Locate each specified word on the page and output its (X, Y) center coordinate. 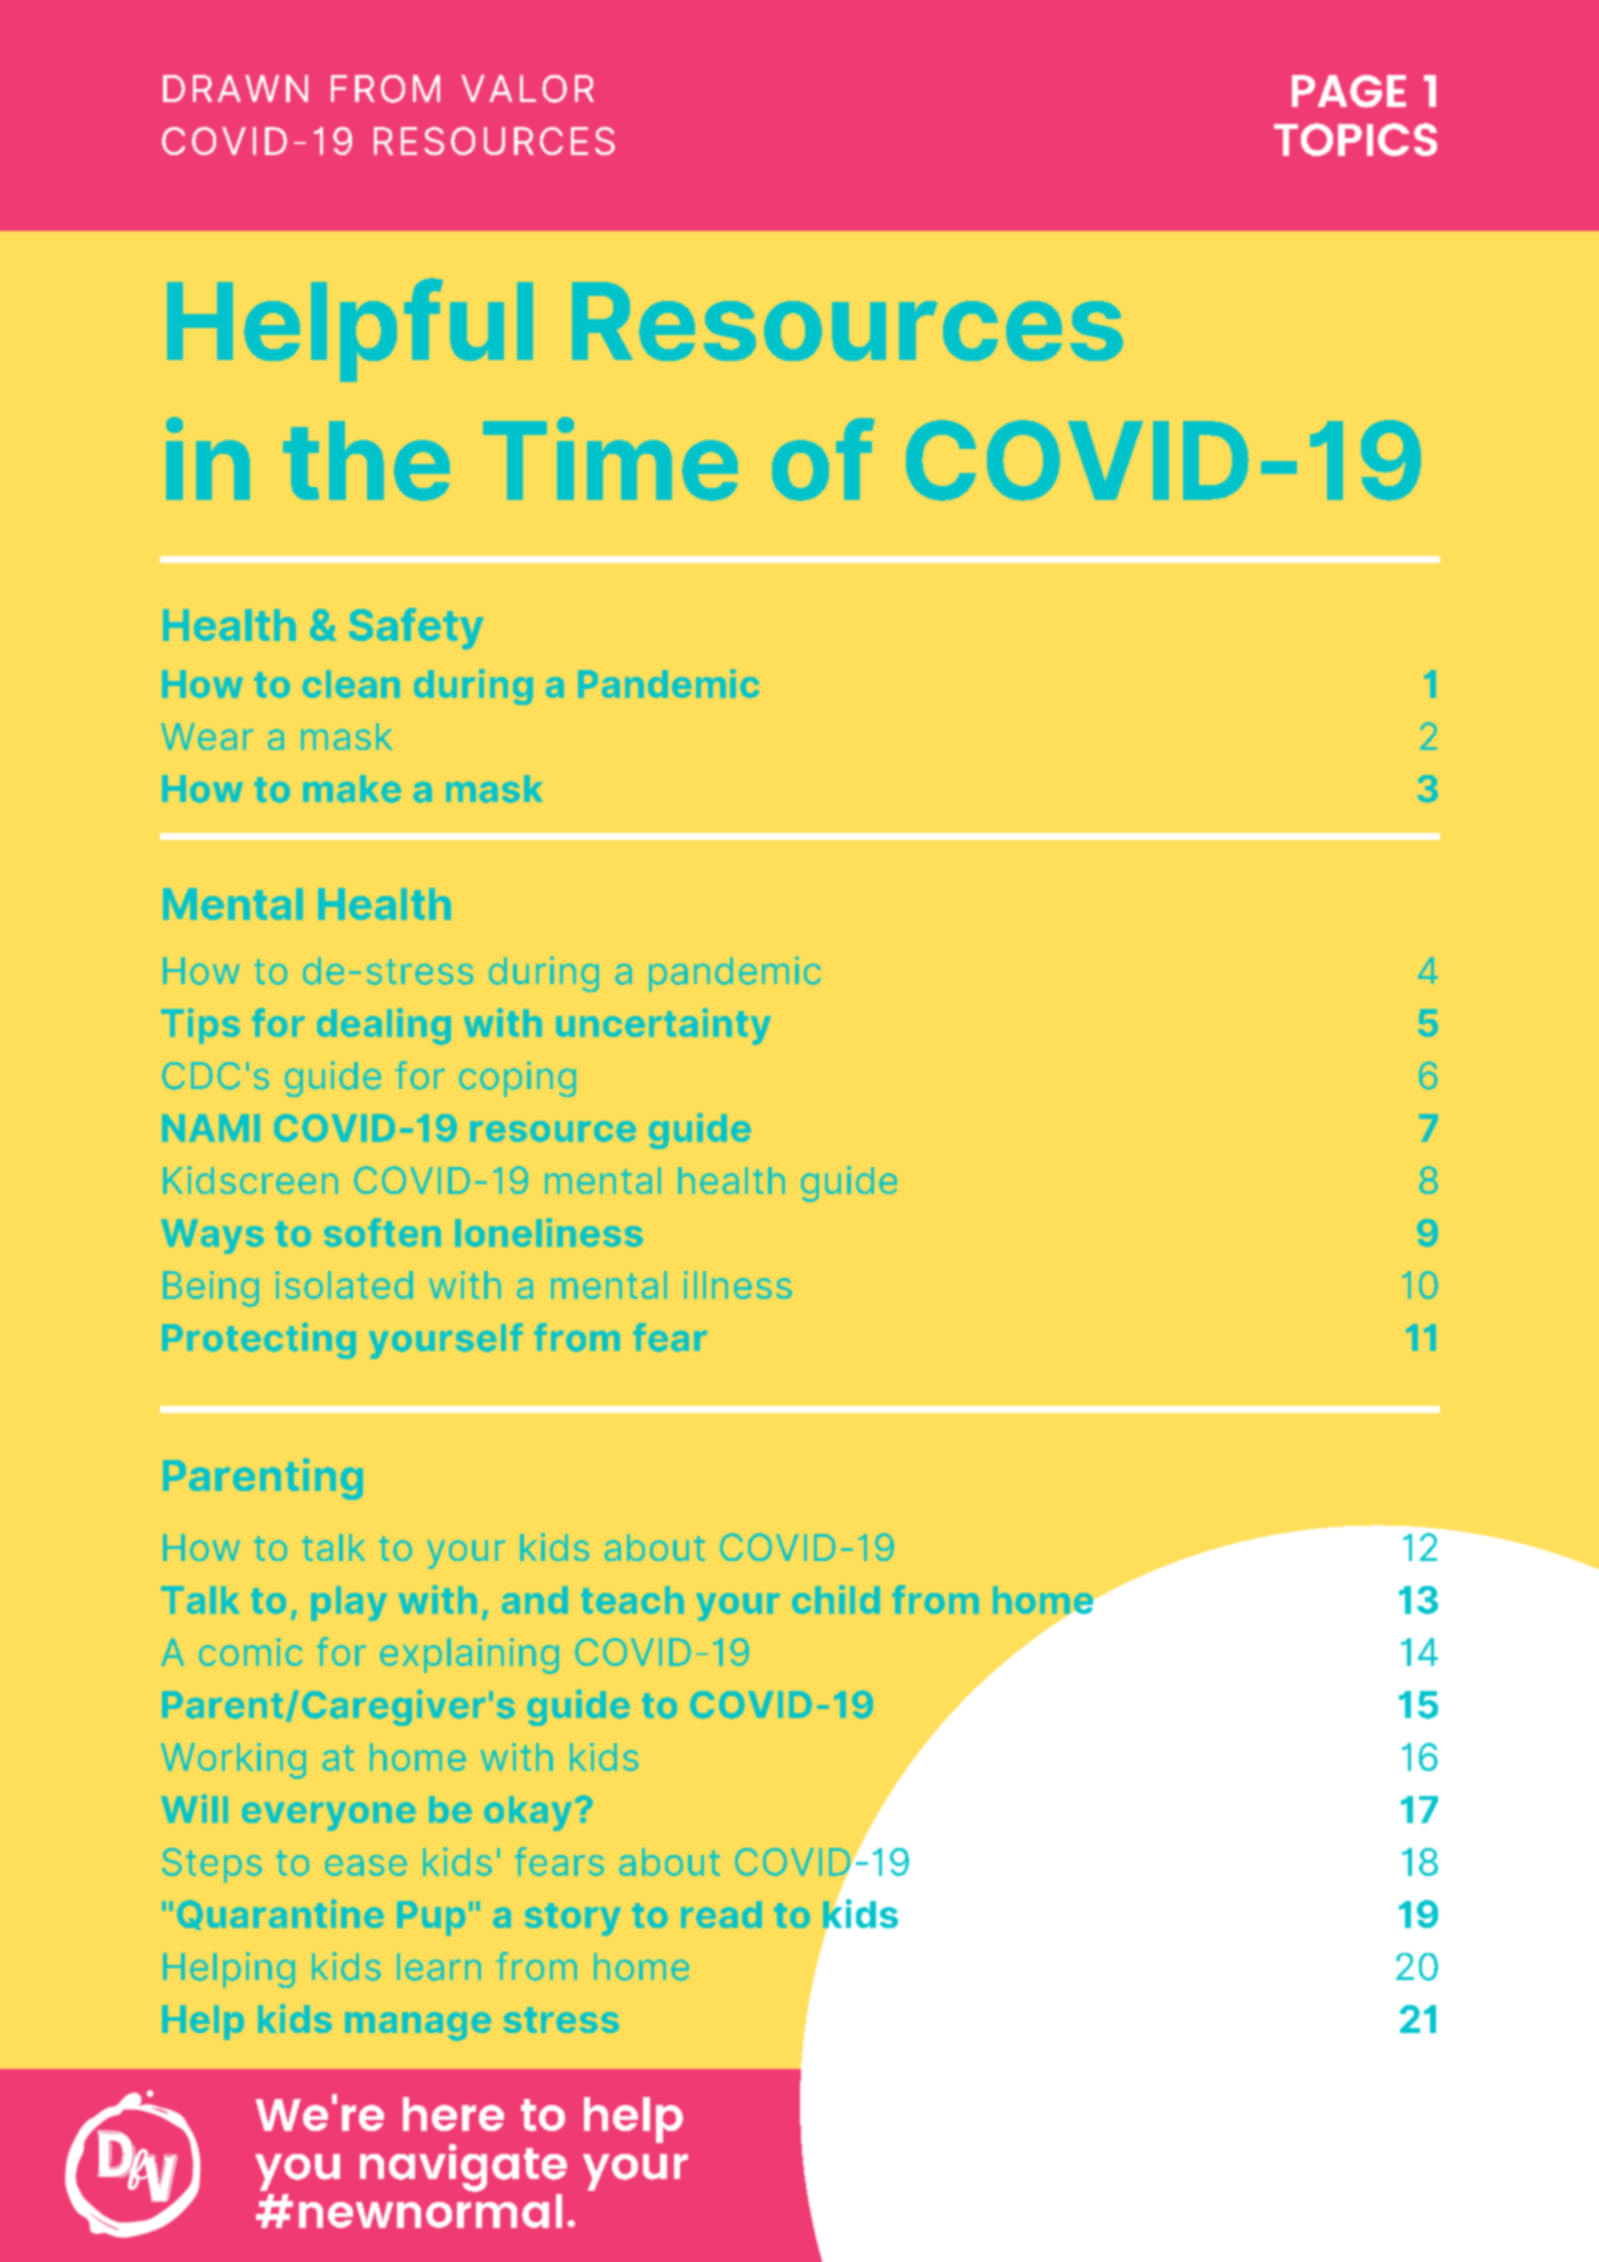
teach (632, 1600)
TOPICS (1355, 139)
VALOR (527, 89)
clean (351, 684)
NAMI (211, 1128)
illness (738, 1285)
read (721, 1914)
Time (610, 459)
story (572, 1919)
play (349, 1603)
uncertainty (663, 1026)
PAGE (1349, 91)
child (836, 1599)
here (453, 2114)
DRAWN (235, 88)
